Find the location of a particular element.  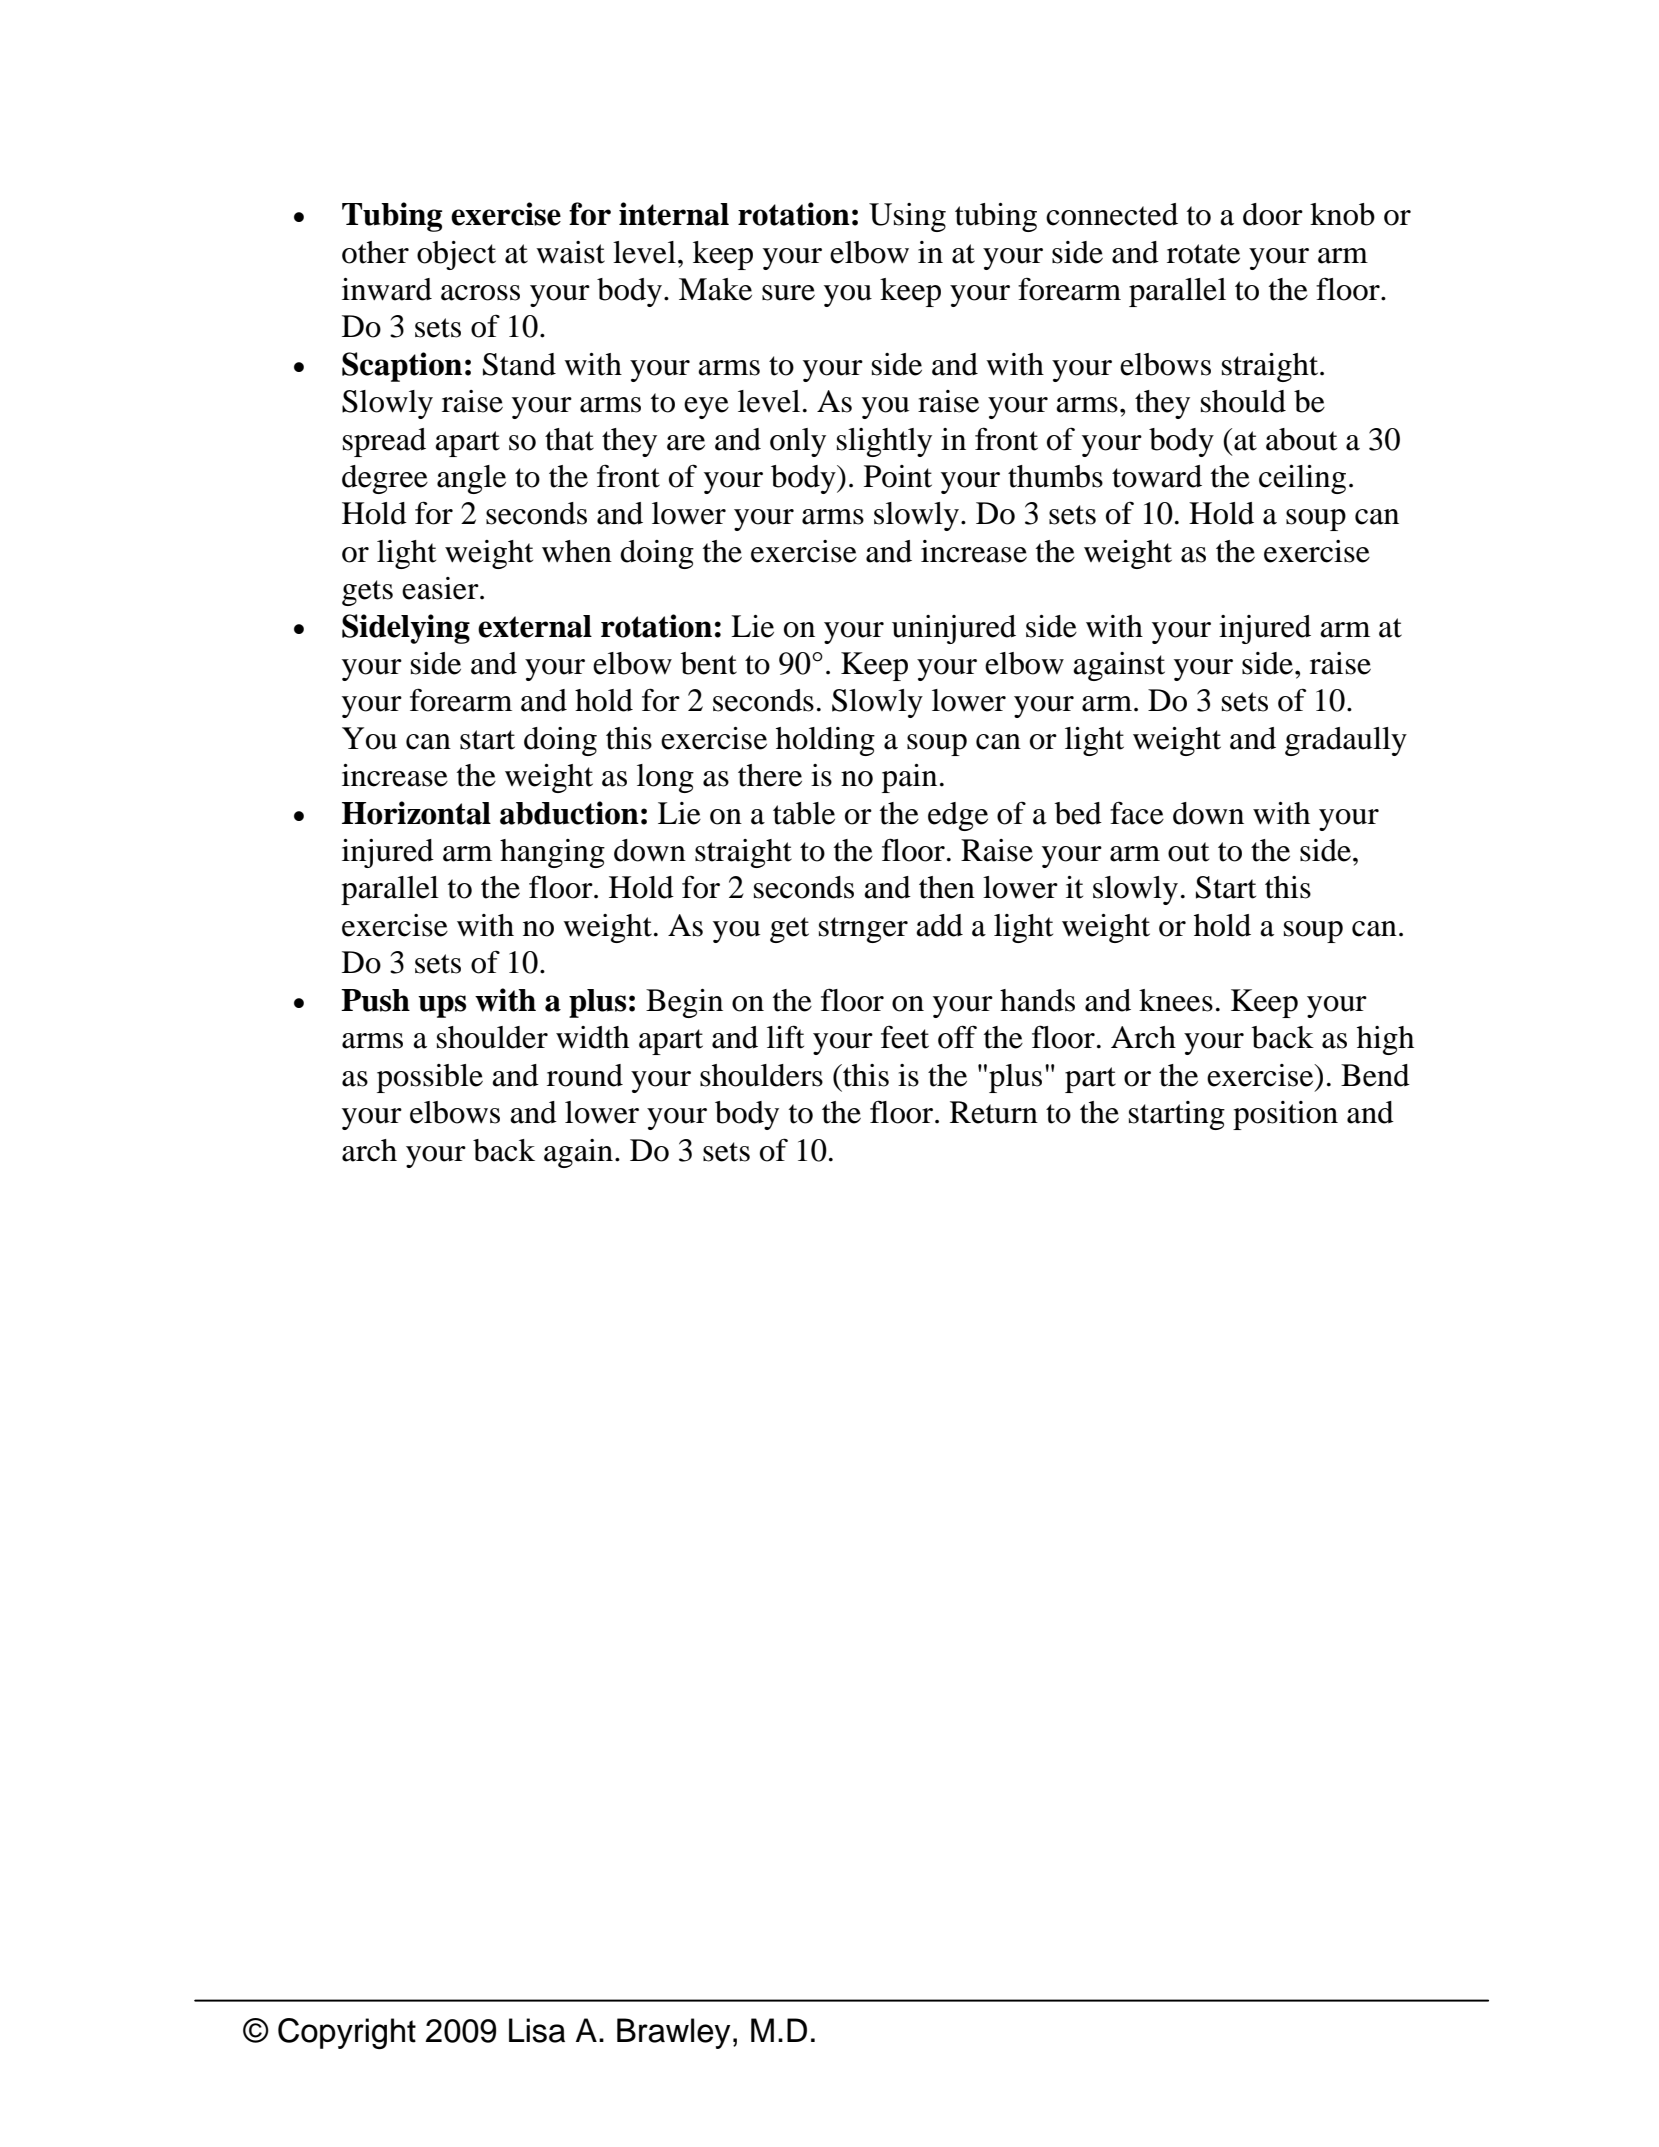

Using is located at coordinates (907, 217).
